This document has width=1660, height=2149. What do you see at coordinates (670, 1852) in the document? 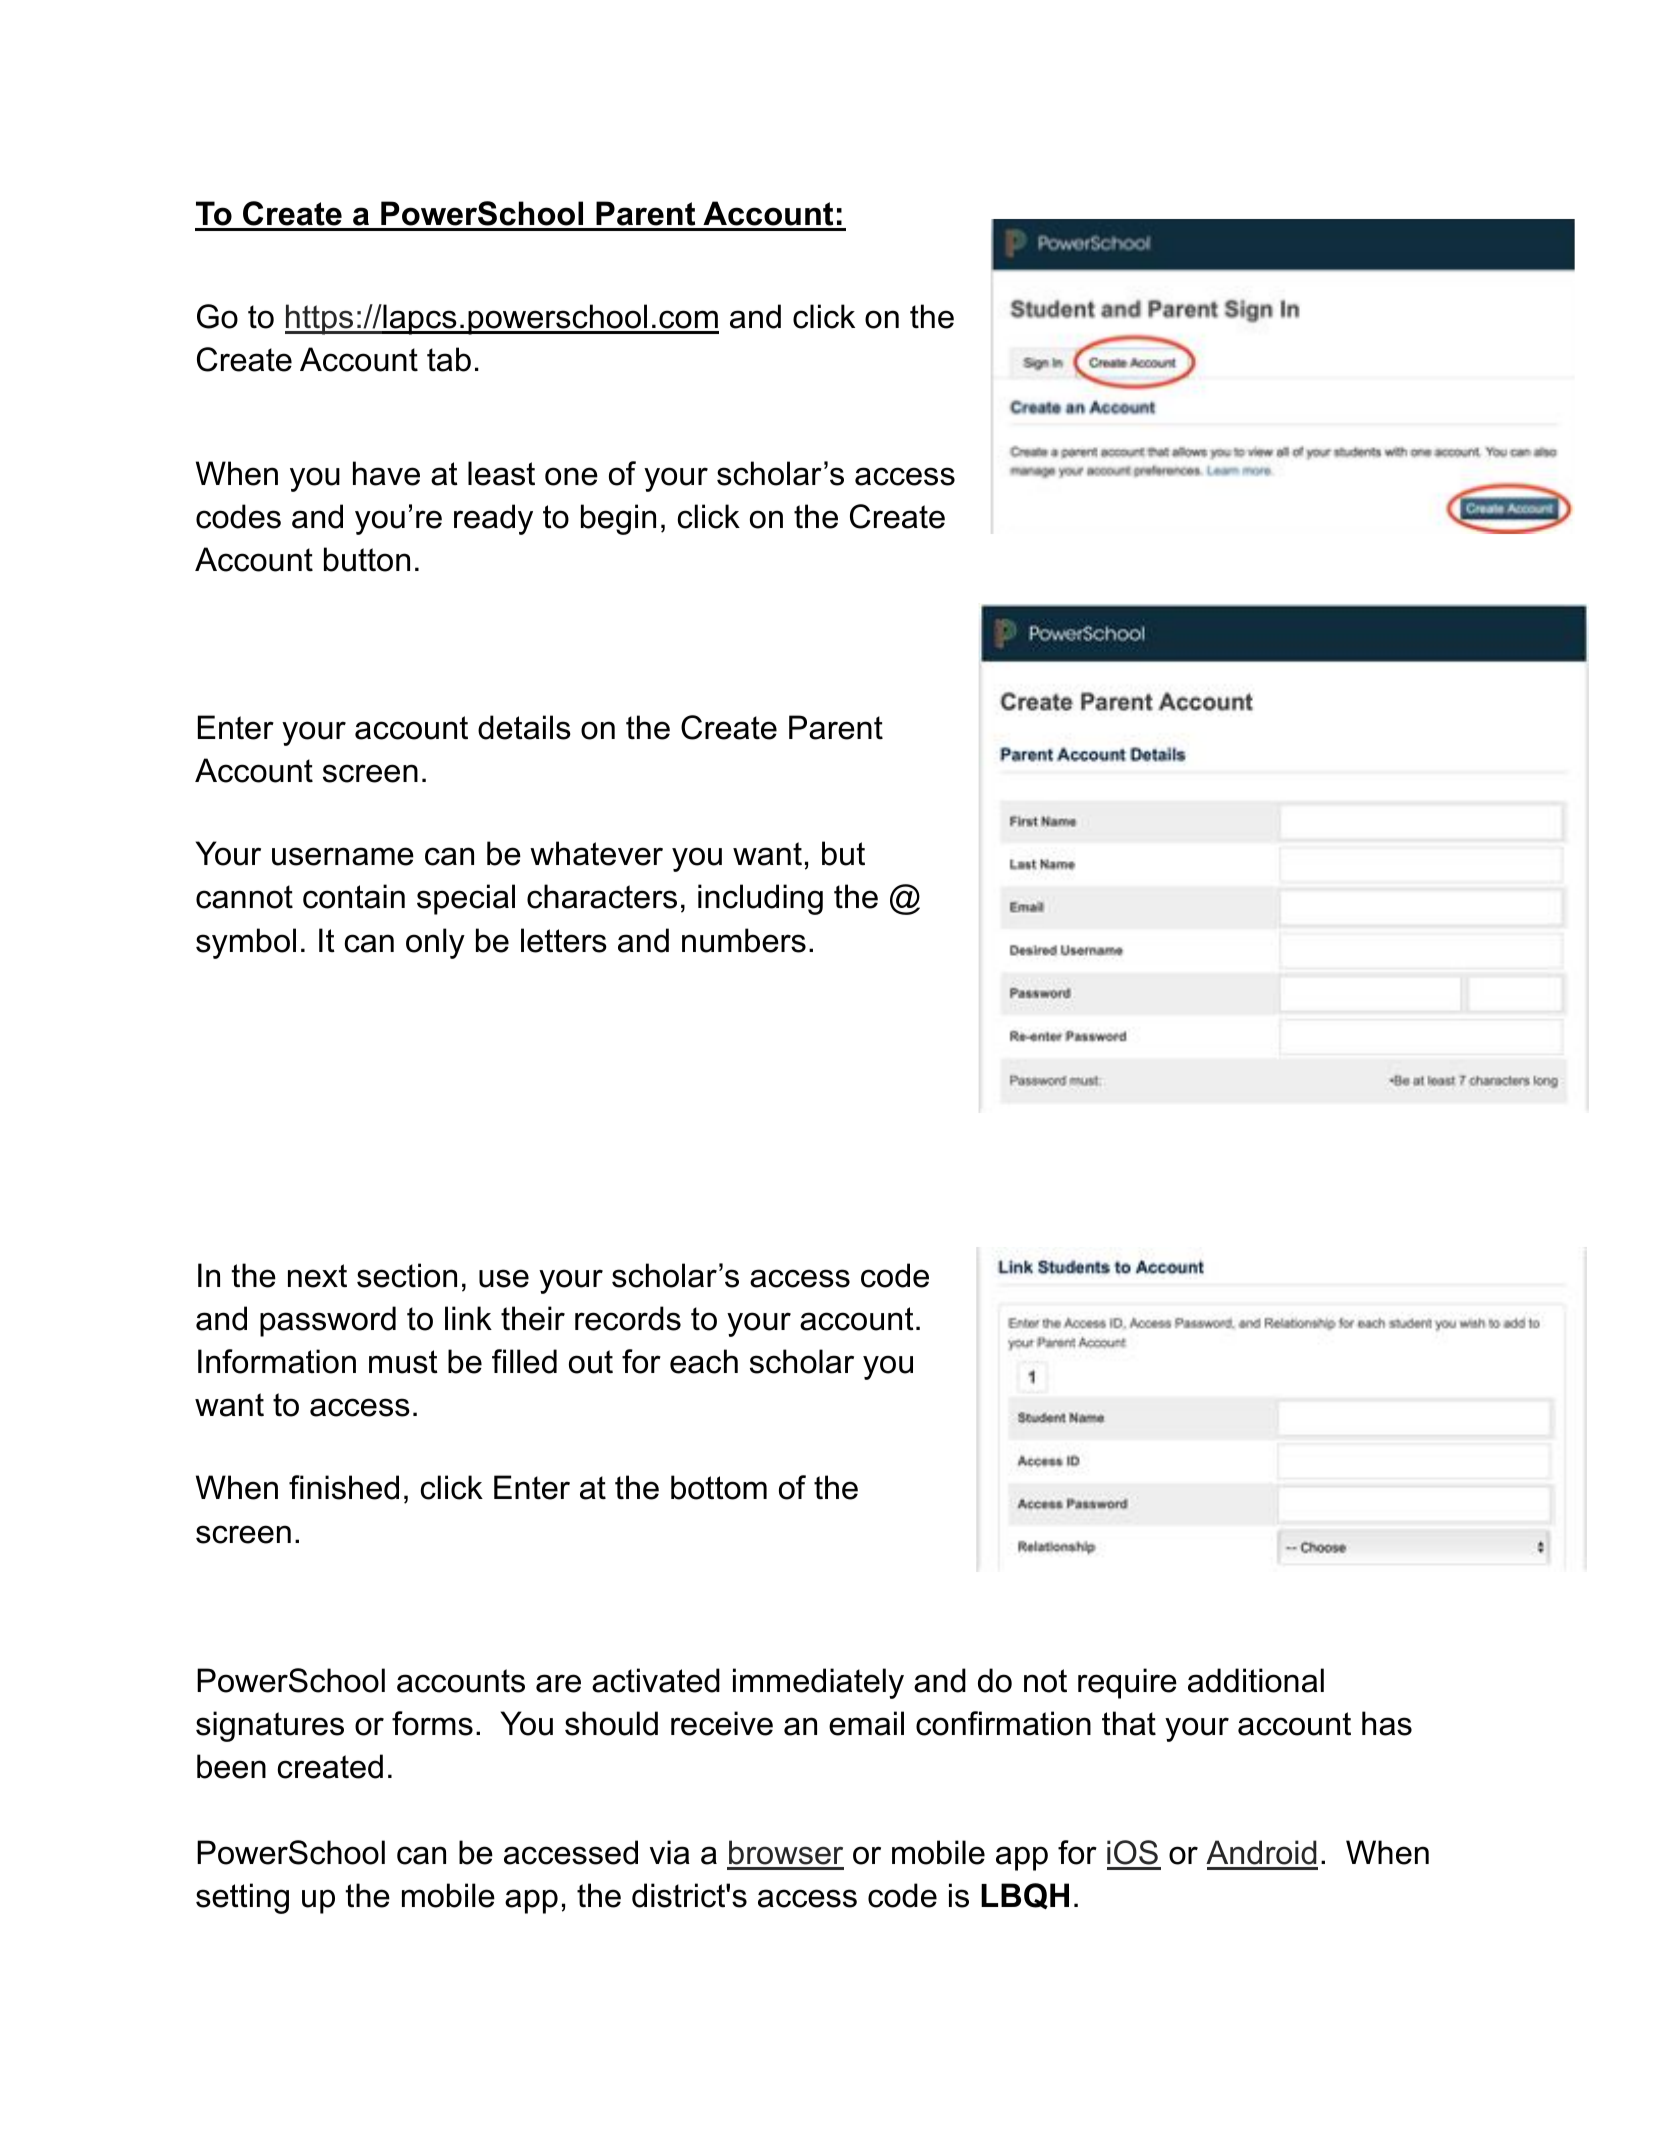
I see `via` at bounding box center [670, 1852].
